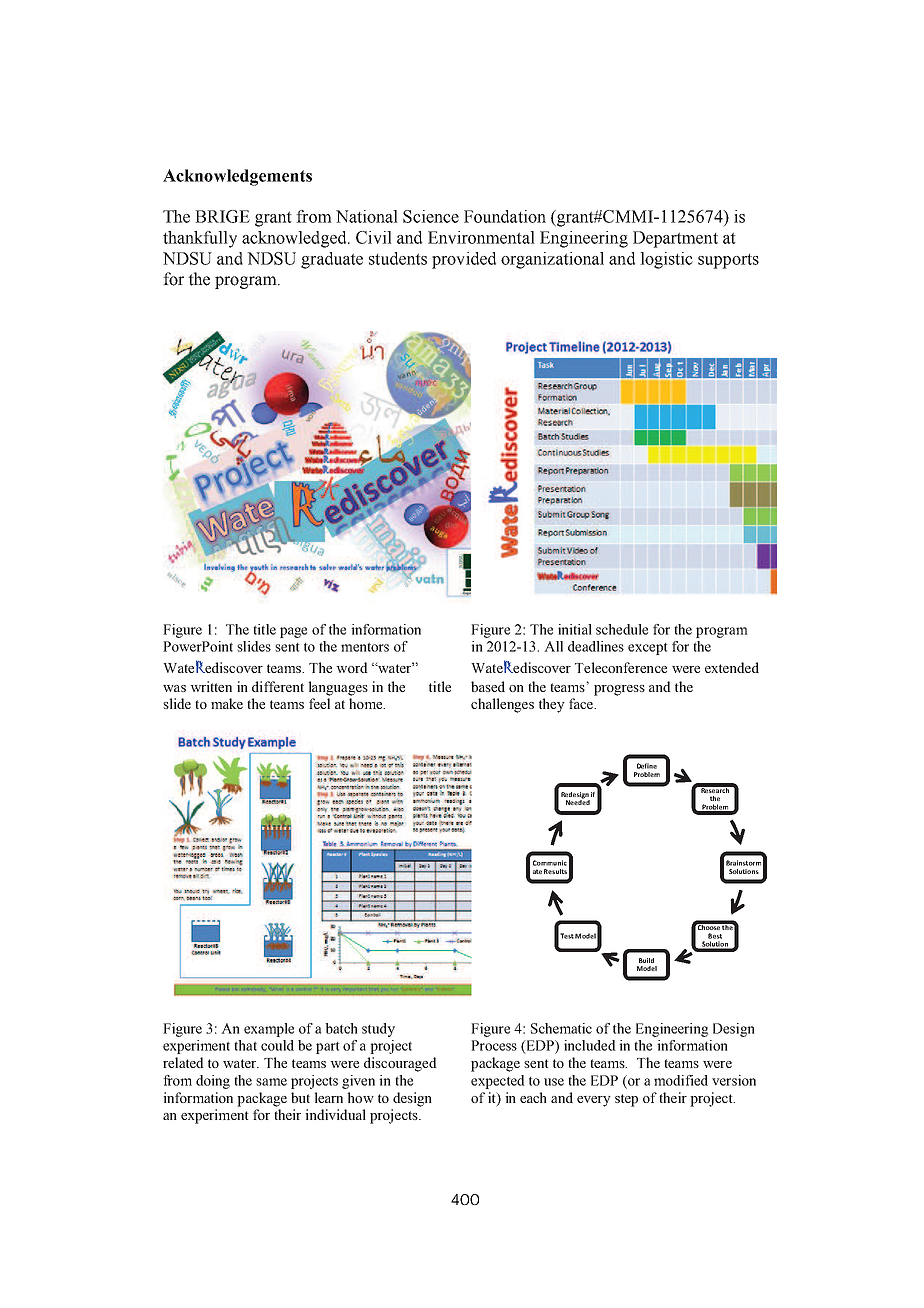 Image resolution: width=924 pixels, height=1308 pixels. I want to click on Science, so click(431, 216).
